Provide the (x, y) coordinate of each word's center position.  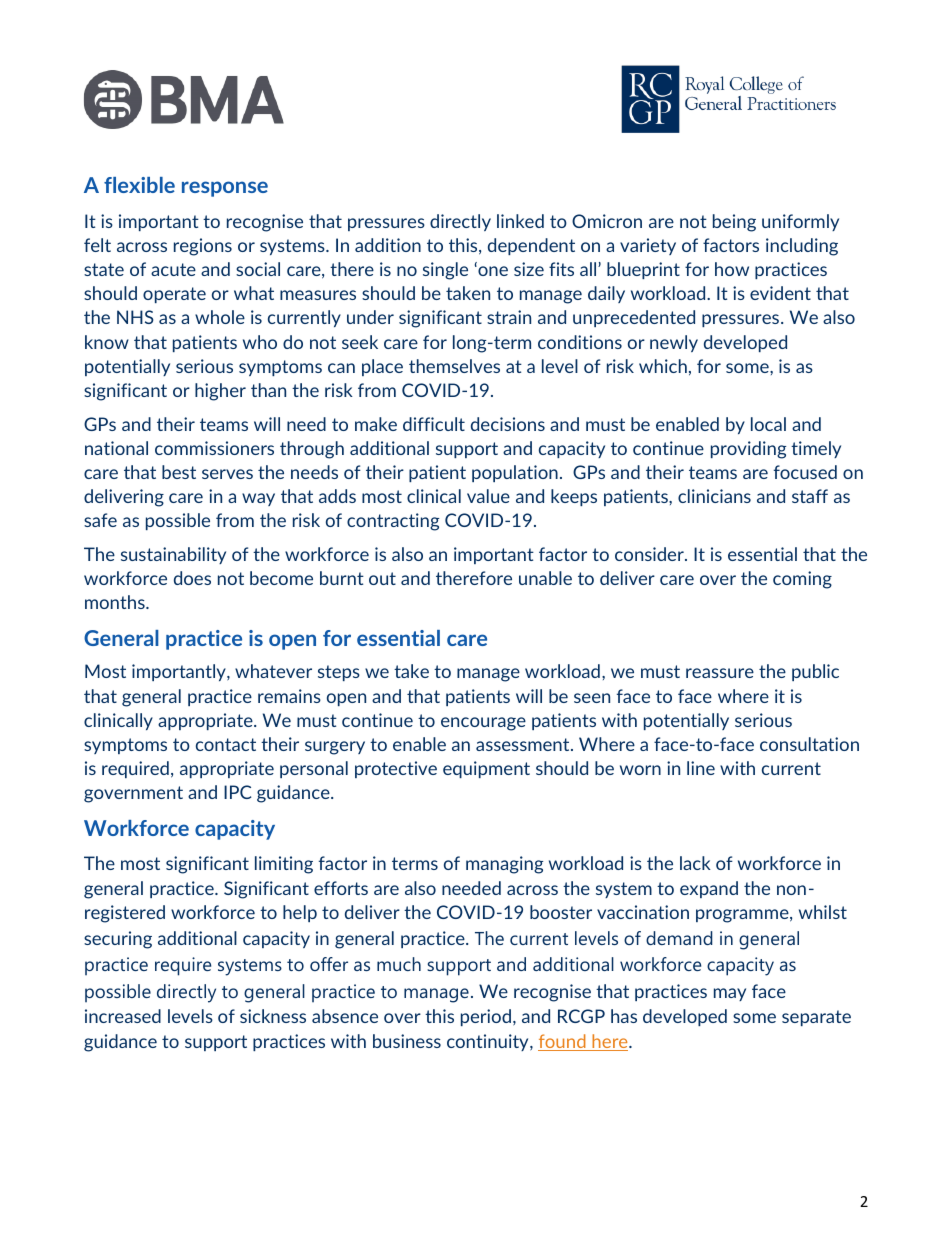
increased (123, 1016)
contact (226, 744)
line (701, 768)
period (486, 1017)
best (179, 472)
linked (520, 221)
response (225, 189)
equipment (486, 769)
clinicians (714, 496)
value (488, 496)
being (734, 223)
